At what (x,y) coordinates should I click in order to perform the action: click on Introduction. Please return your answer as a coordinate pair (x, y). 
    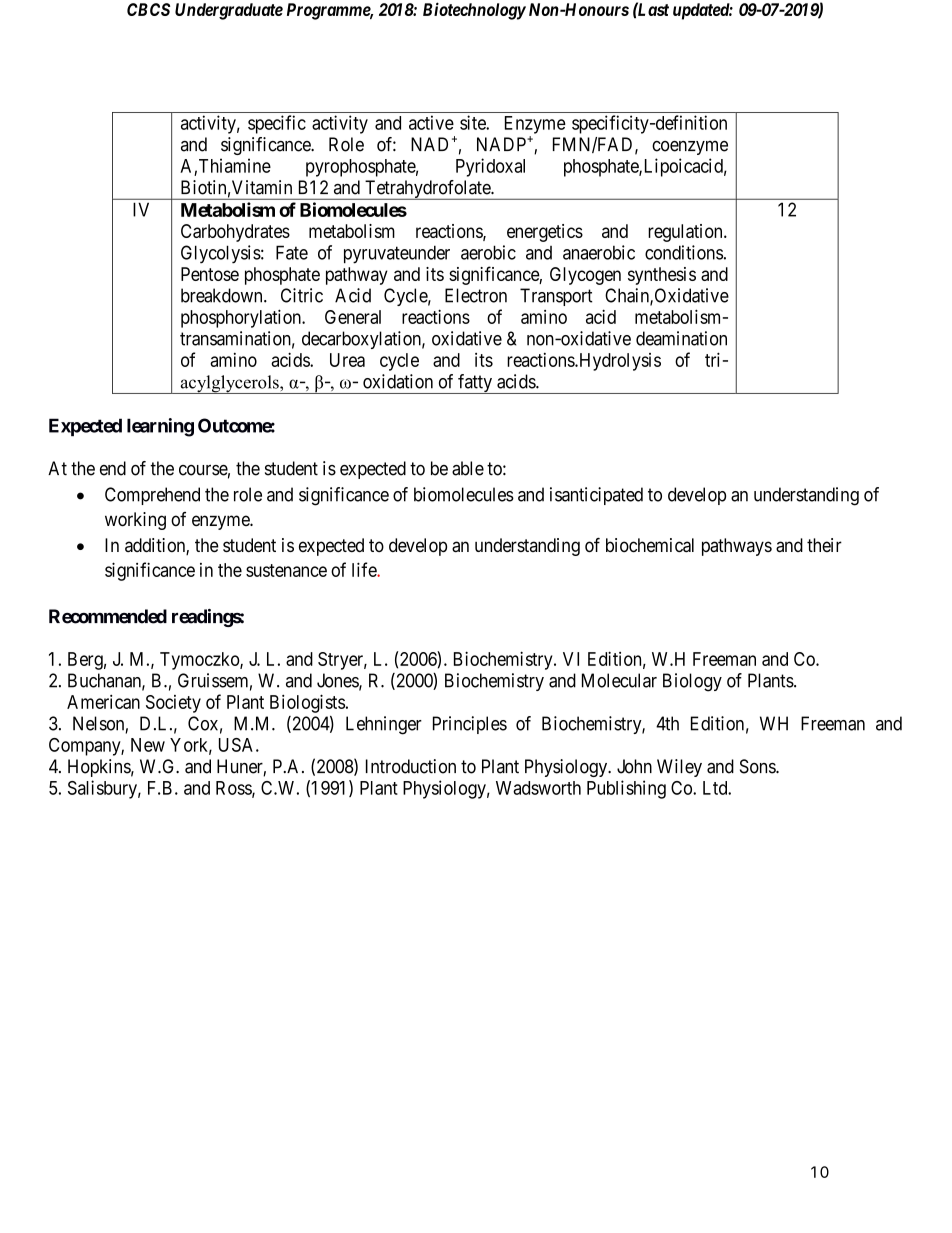
    Looking at the image, I should click on (411, 766).
